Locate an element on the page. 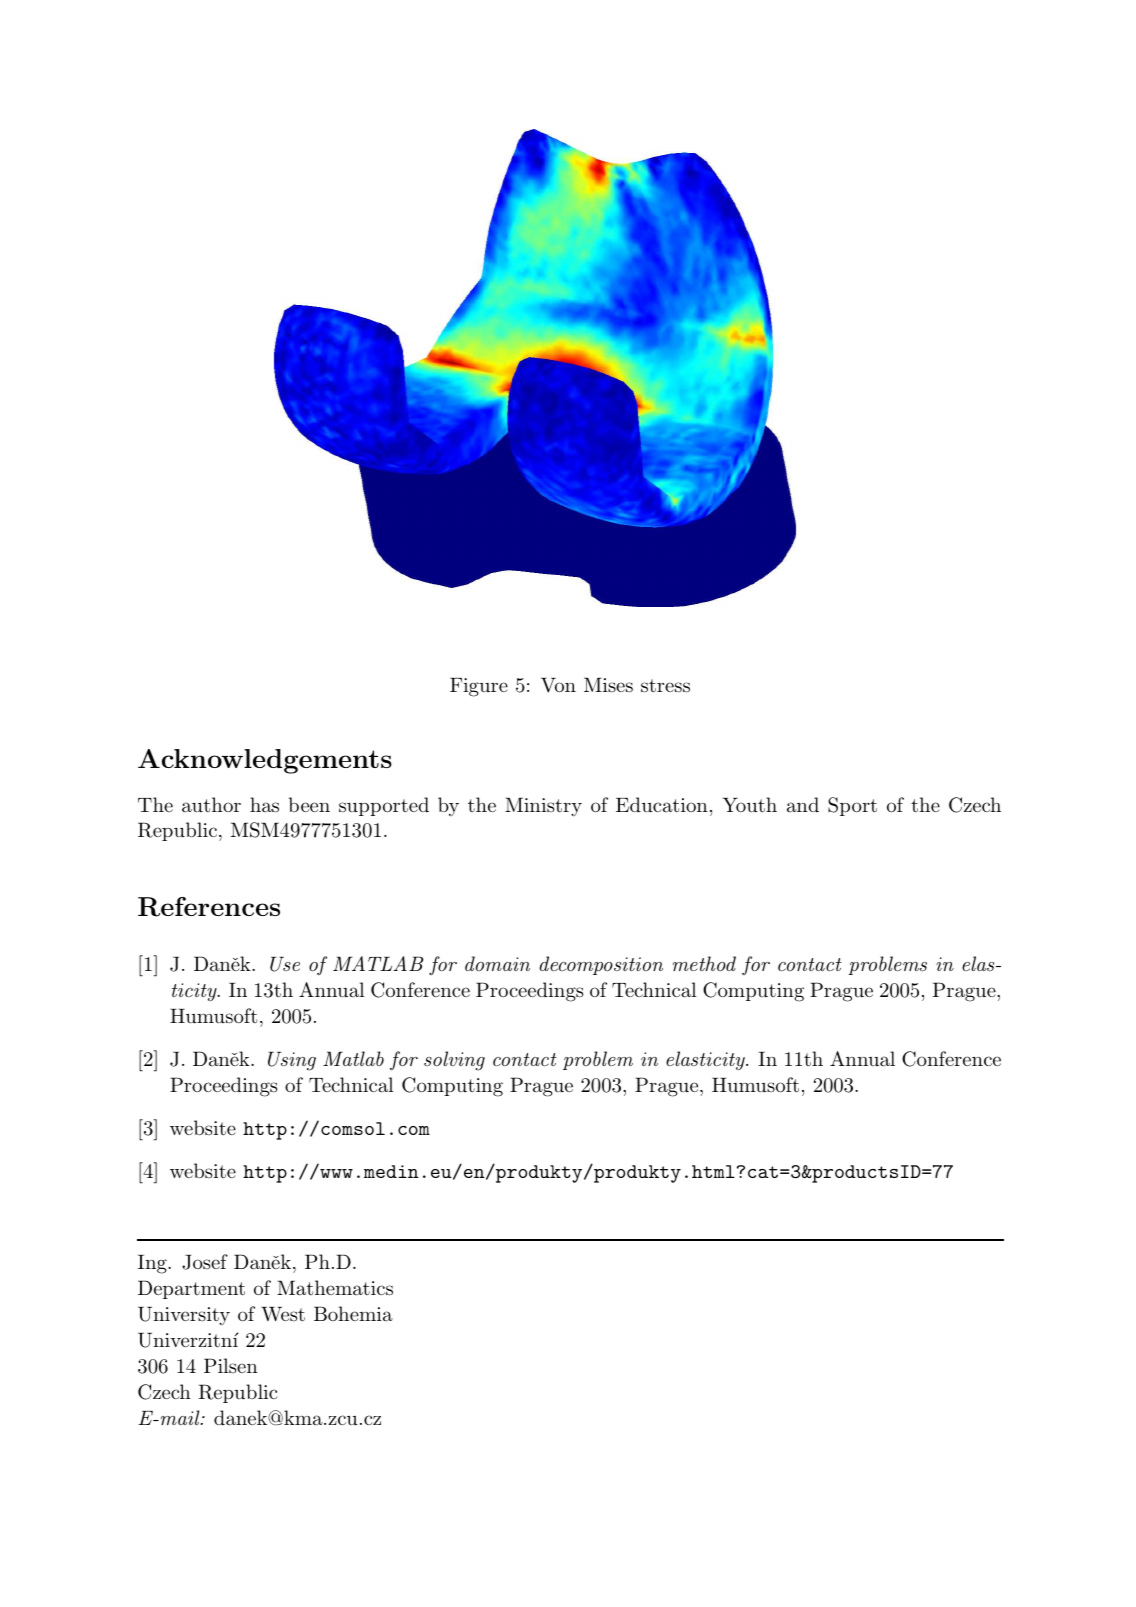 The image size is (1136, 1607). References is located at coordinates (209, 907).
